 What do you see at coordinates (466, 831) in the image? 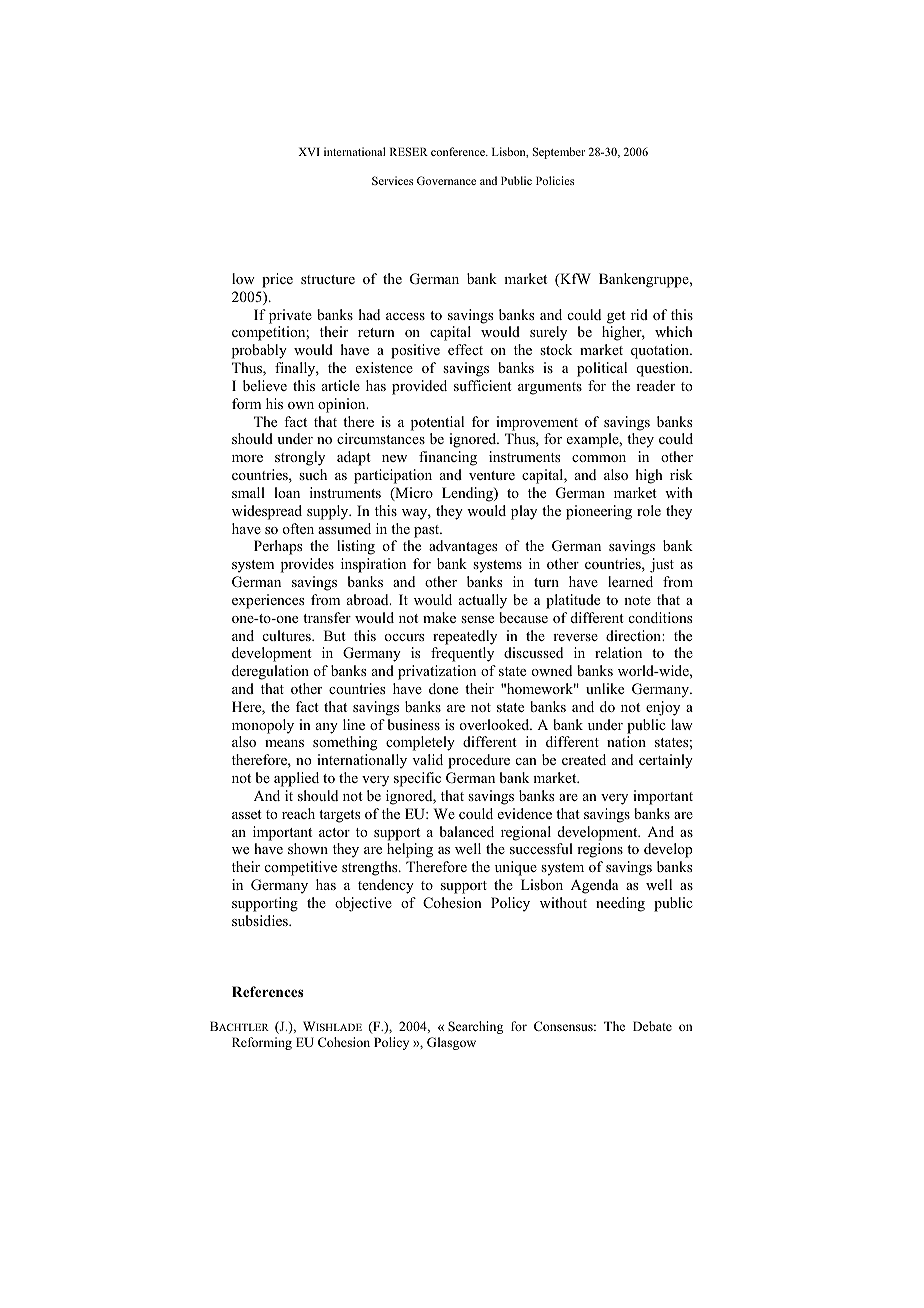
I see `balanced` at bounding box center [466, 831].
